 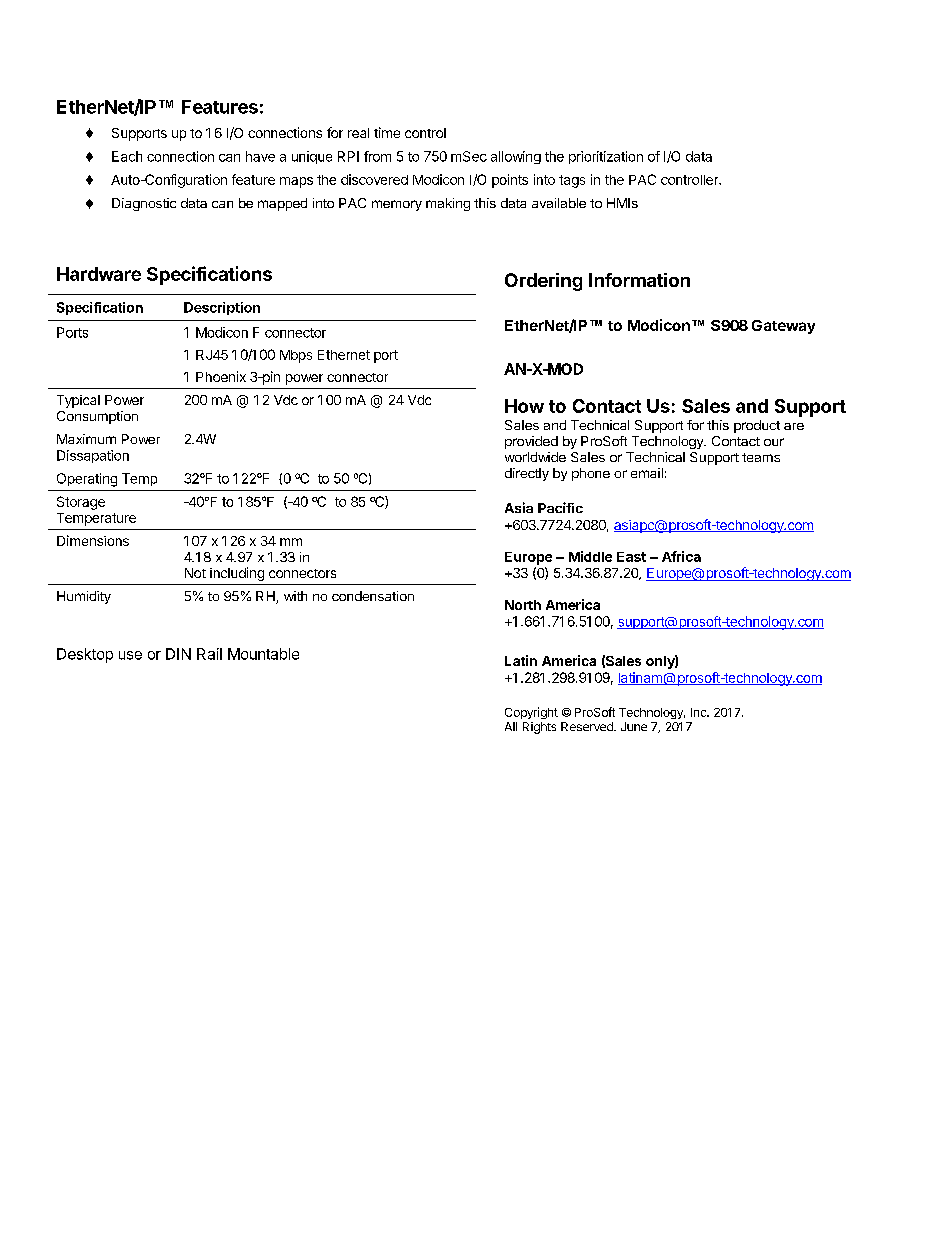 I want to click on Information, so click(x=639, y=280).
